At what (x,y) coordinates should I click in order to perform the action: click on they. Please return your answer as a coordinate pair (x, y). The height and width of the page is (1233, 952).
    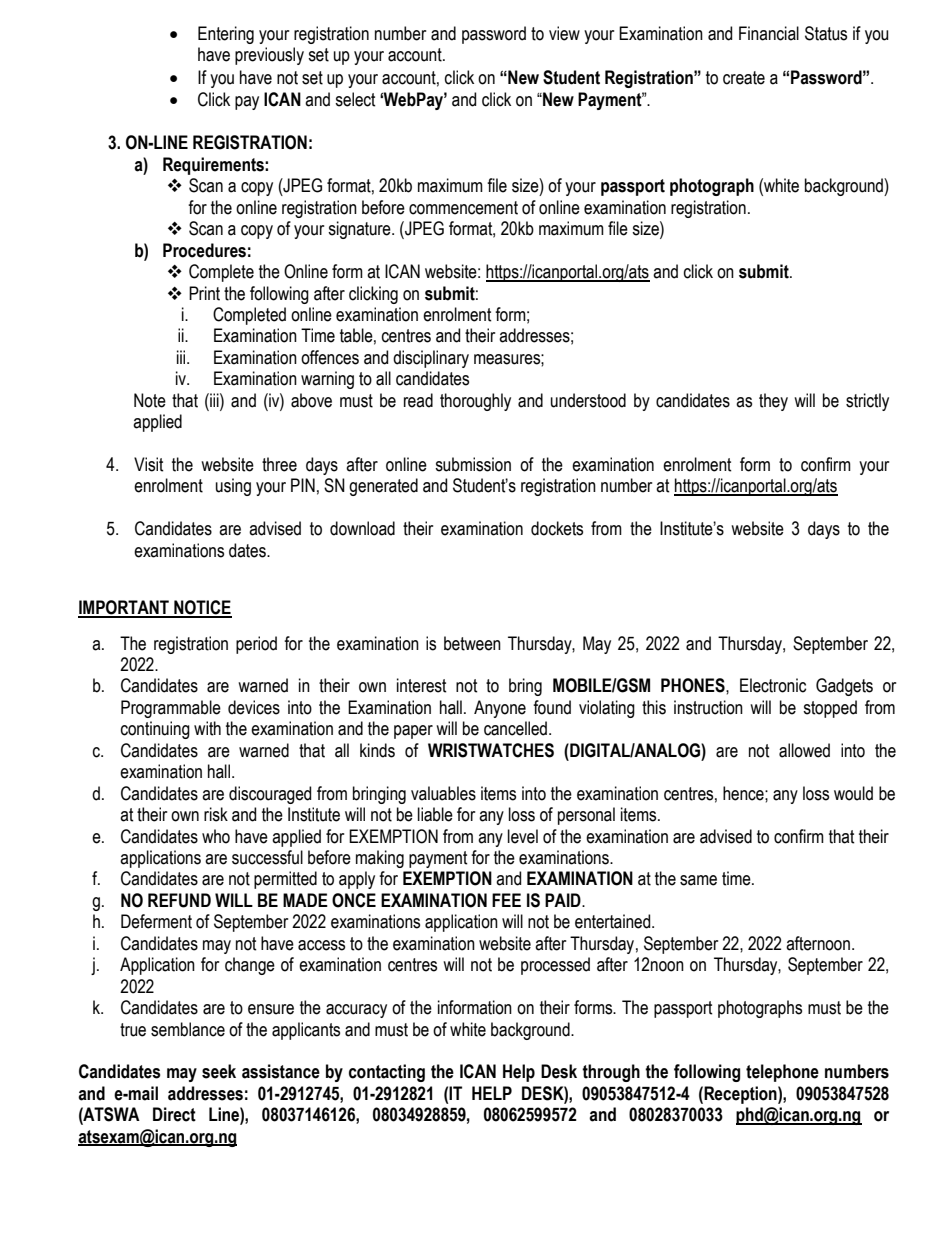
    Looking at the image, I should click on (773, 402).
